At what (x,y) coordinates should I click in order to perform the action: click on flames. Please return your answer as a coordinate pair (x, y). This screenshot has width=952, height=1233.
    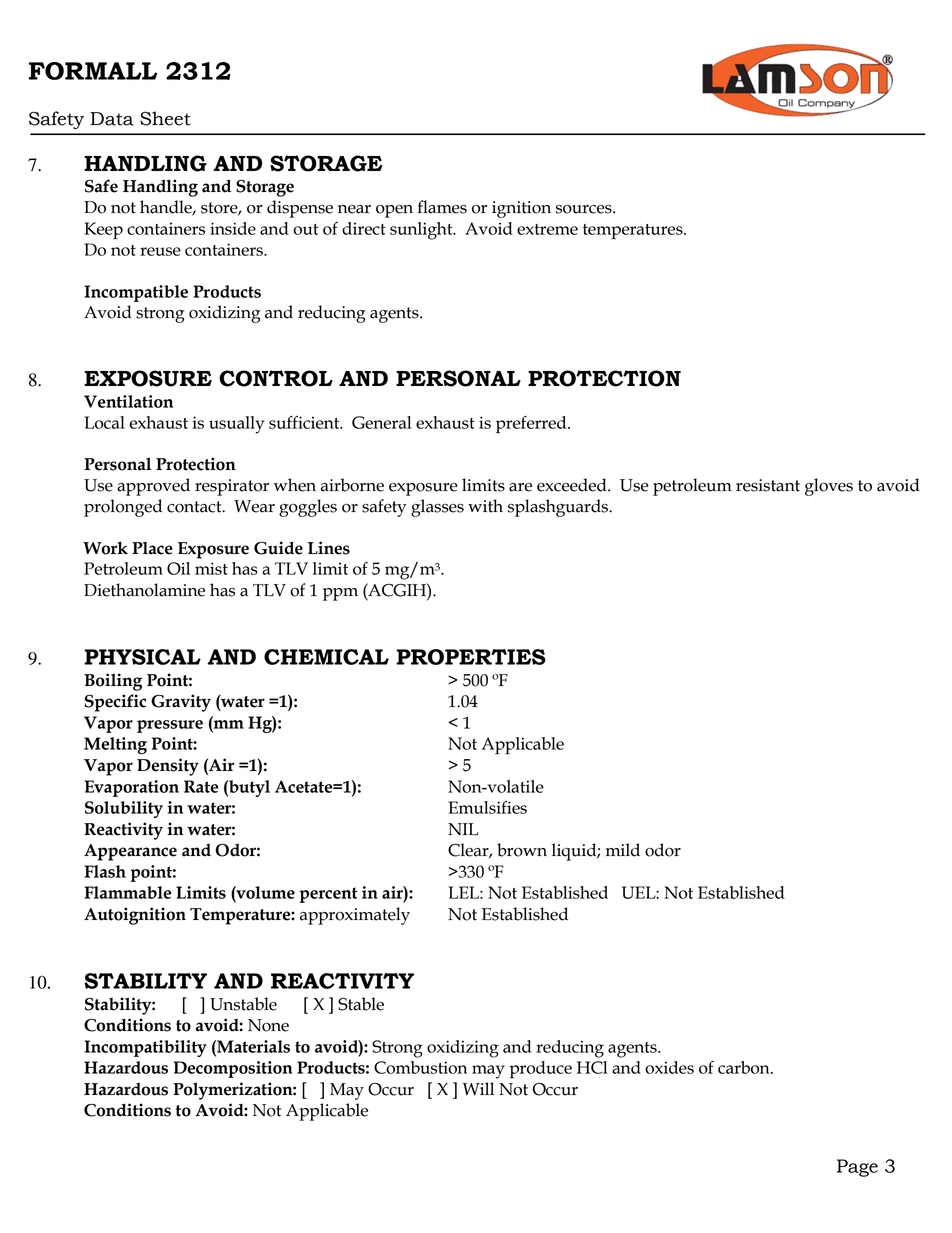
    Looking at the image, I should click on (442, 207).
